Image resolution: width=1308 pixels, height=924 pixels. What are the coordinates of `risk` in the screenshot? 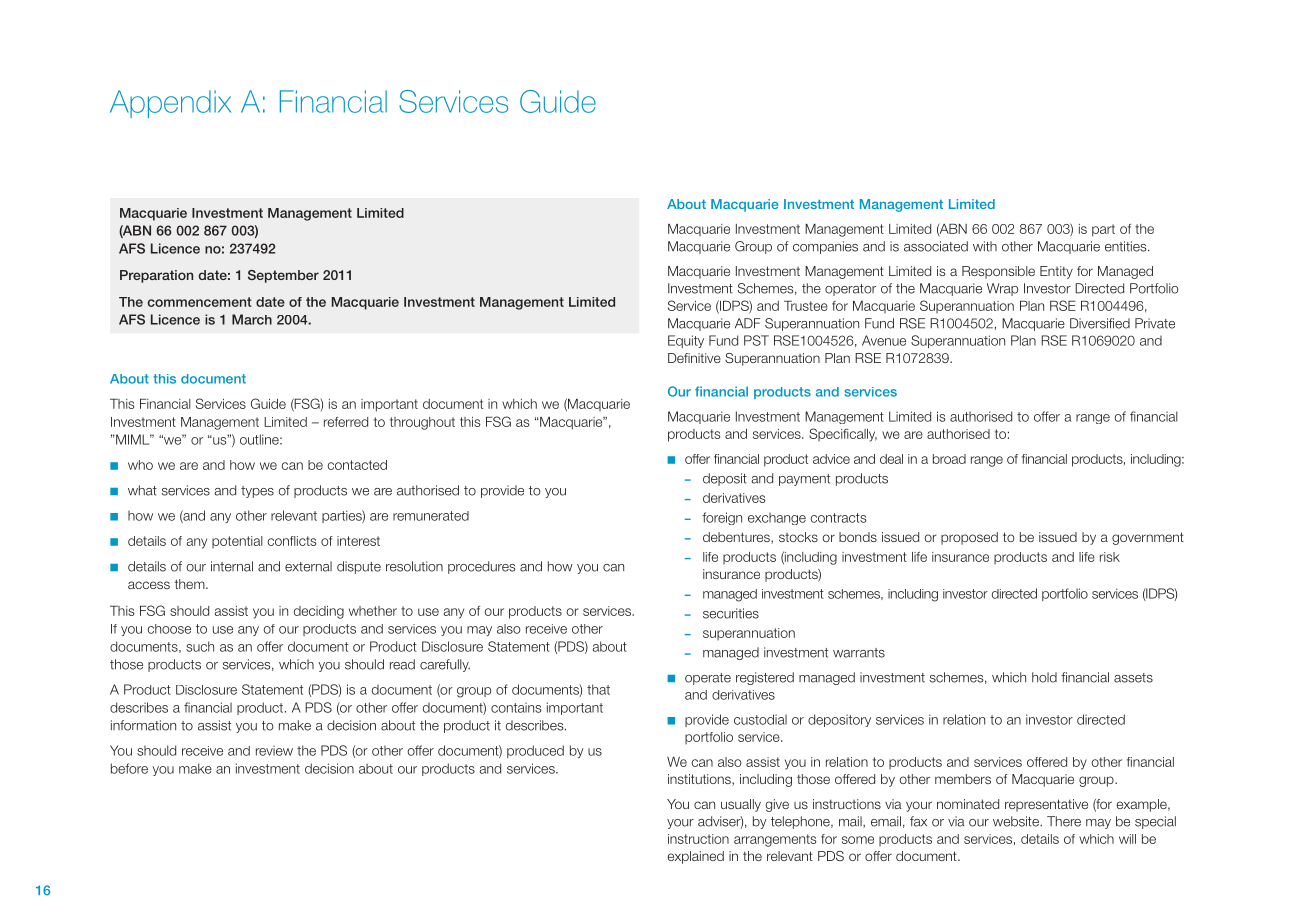 It's located at (1110, 557).
